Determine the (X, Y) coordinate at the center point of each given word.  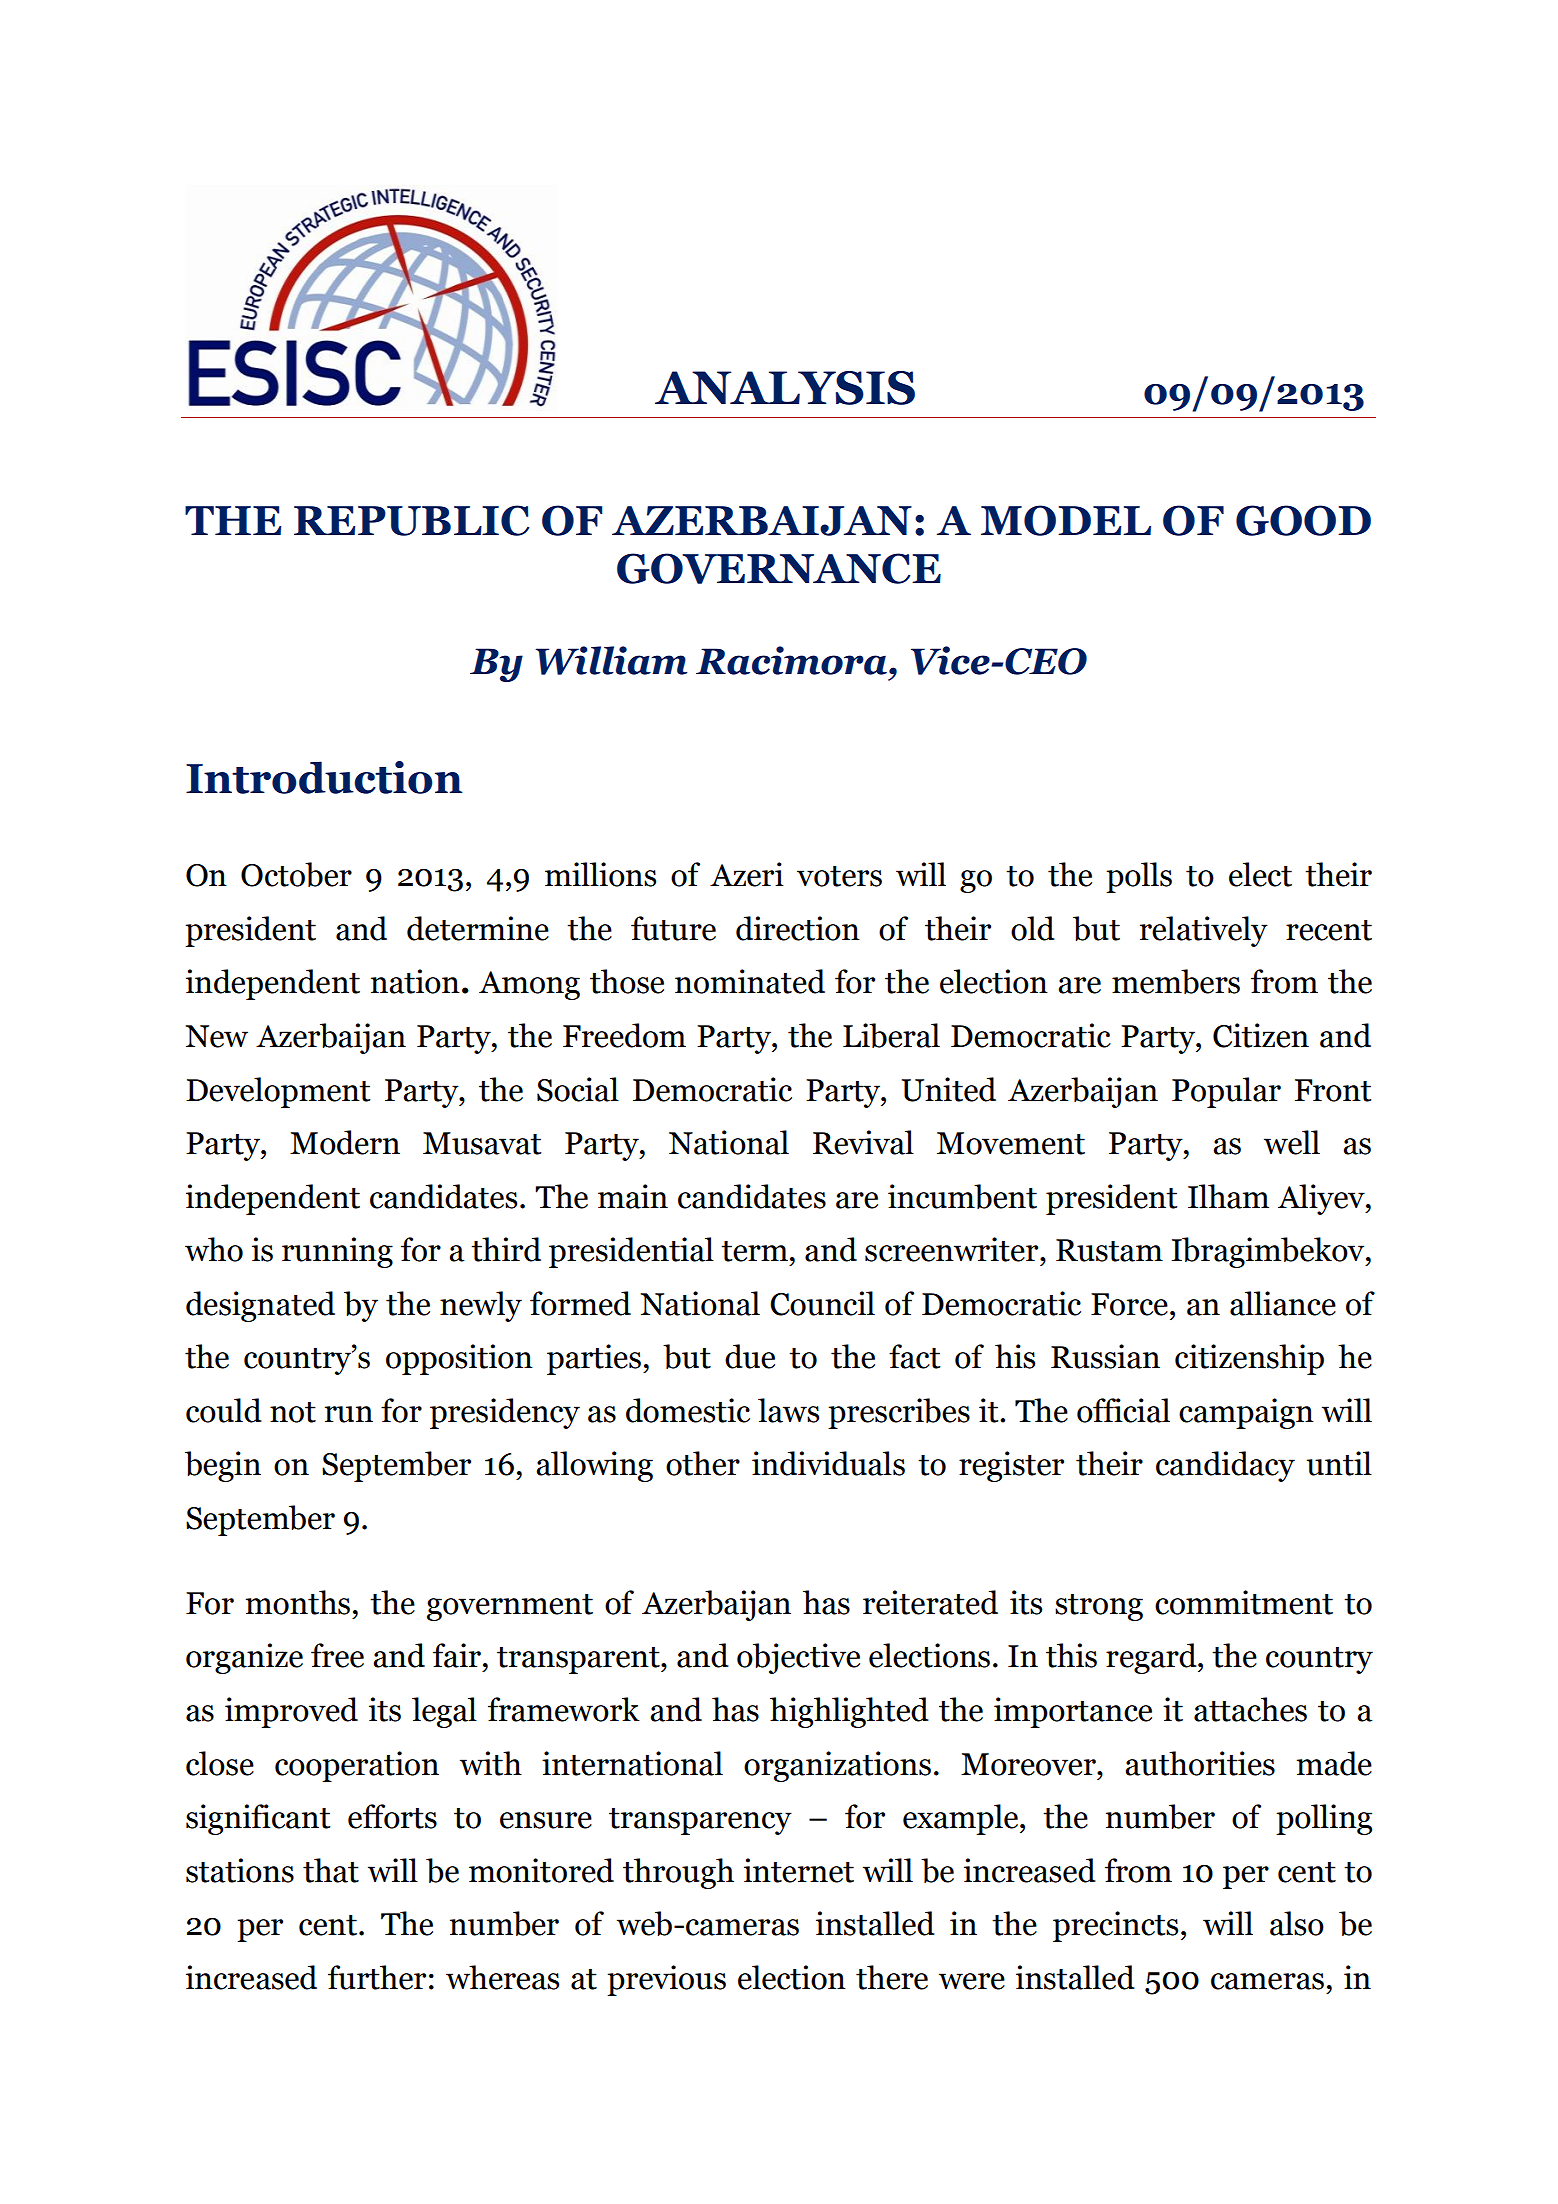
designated (260, 1306)
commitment (1244, 1602)
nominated (750, 981)
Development (278, 1092)
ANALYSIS (785, 388)
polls (1139, 877)
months (298, 1602)
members (1176, 981)
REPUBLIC (411, 520)
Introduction (324, 777)
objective (798, 1658)
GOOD (1303, 520)
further (377, 1977)
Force (1129, 1304)
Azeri (747, 874)
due (750, 1356)
